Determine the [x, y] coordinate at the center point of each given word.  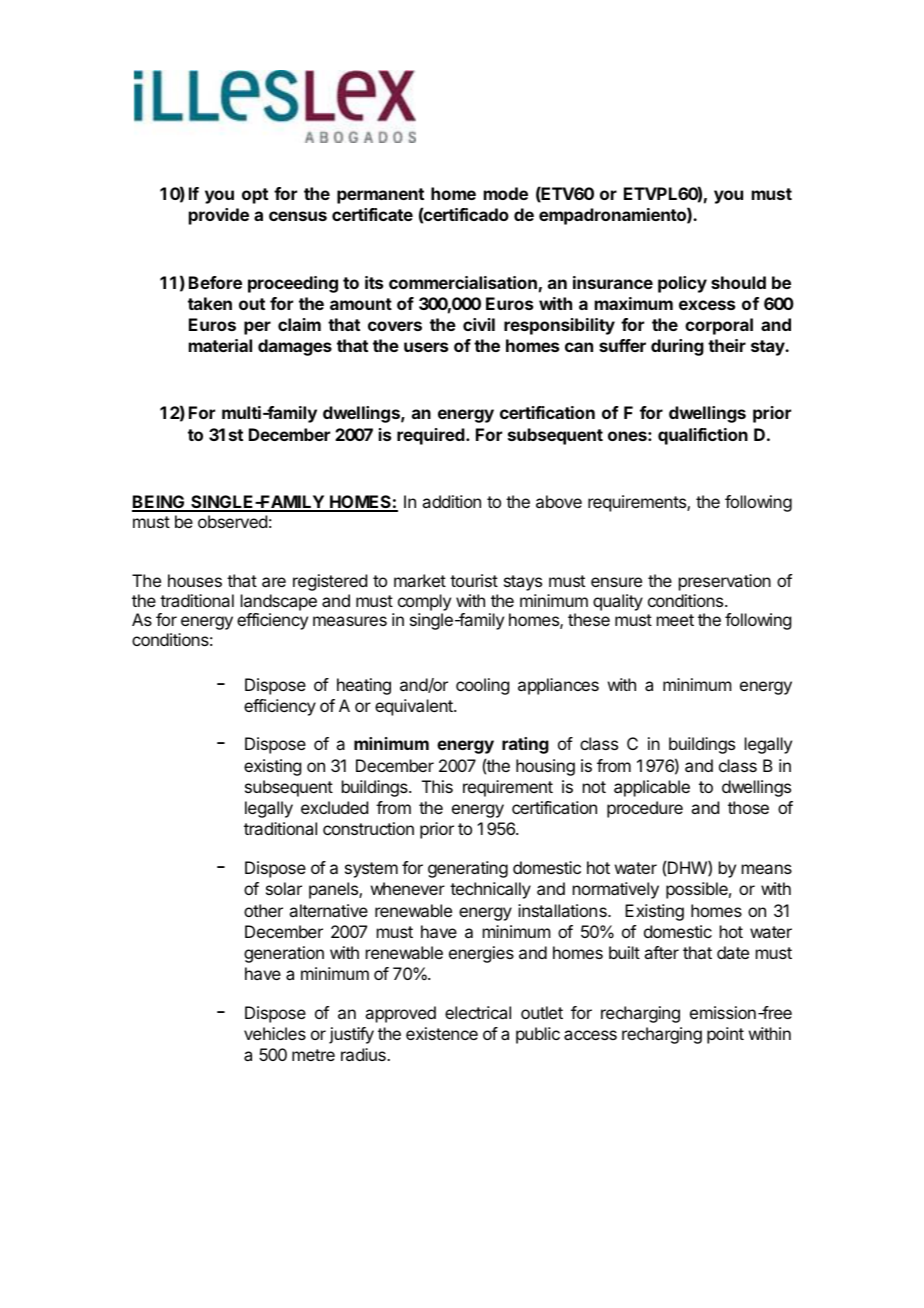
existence [442, 1033]
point [725, 1035]
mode [506, 193]
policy [682, 284]
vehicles [275, 1033]
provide [219, 216]
